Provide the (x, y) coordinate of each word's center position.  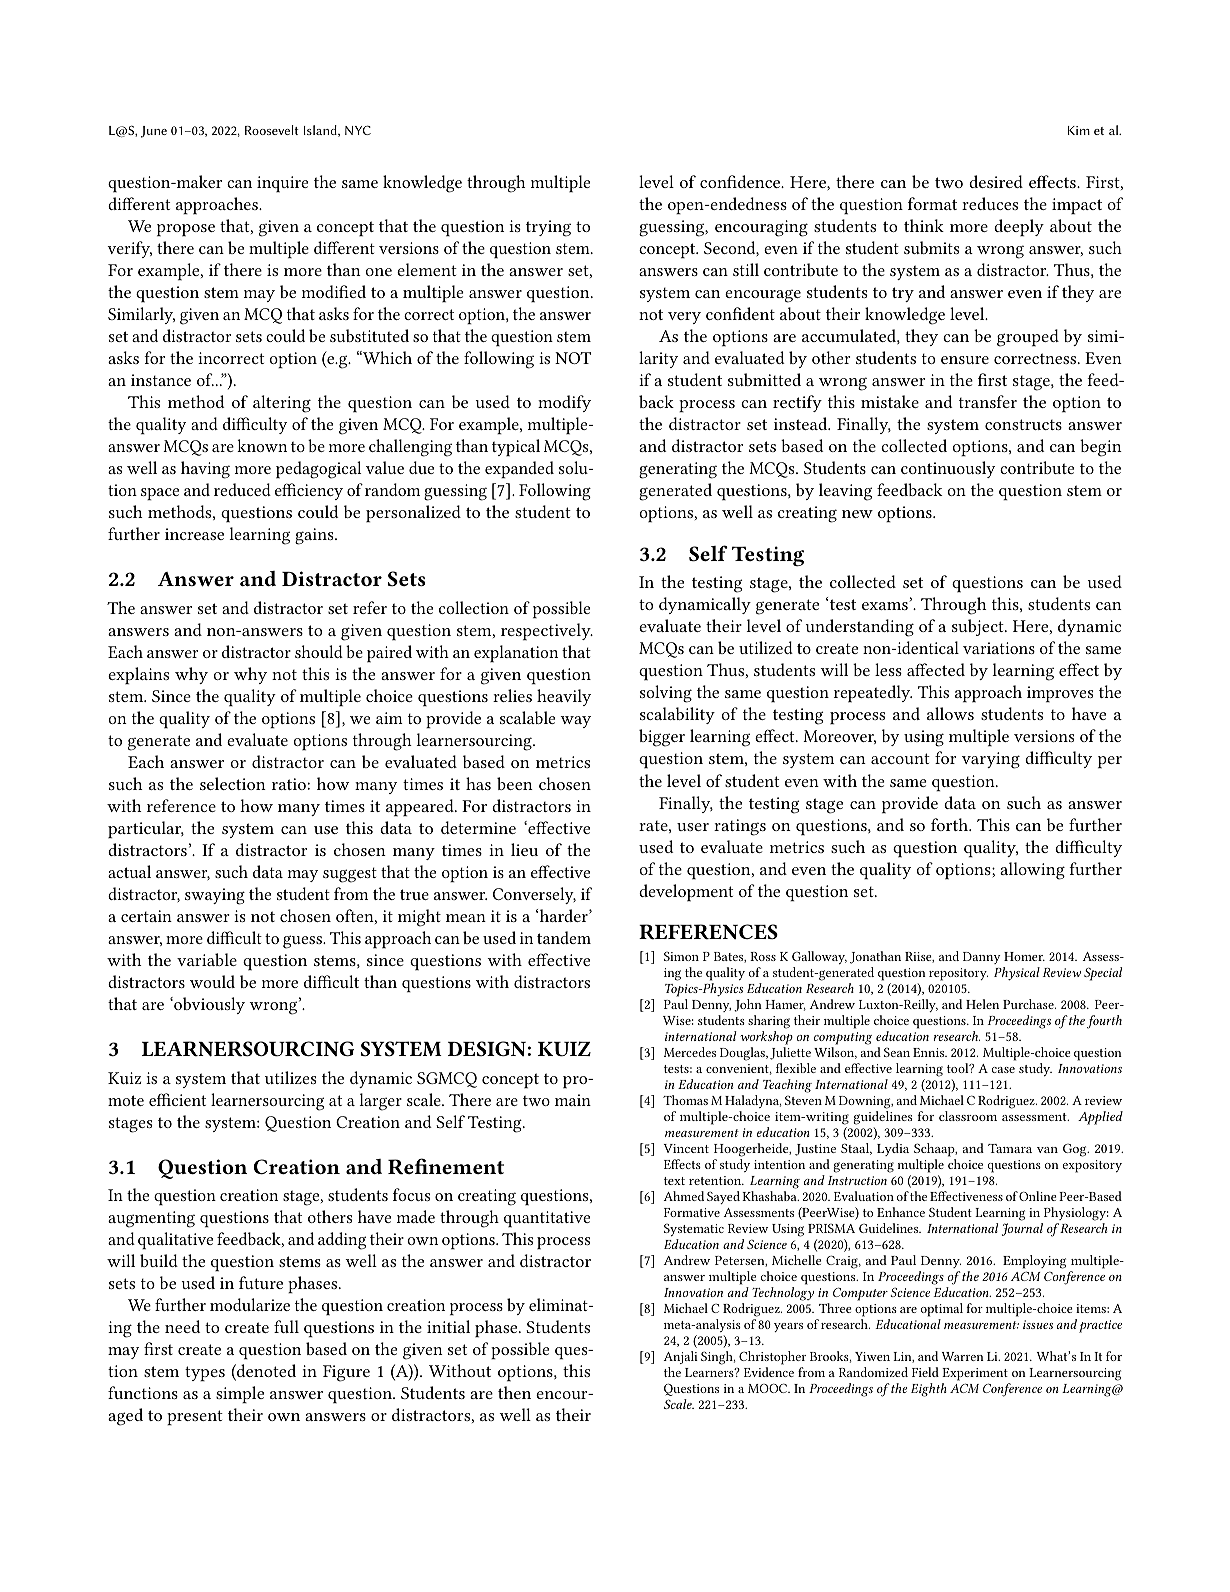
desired (996, 181)
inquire (282, 184)
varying (991, 760)
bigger (662, 738)
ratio (289, 784)
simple (240, 1395)
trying (548, 228)
